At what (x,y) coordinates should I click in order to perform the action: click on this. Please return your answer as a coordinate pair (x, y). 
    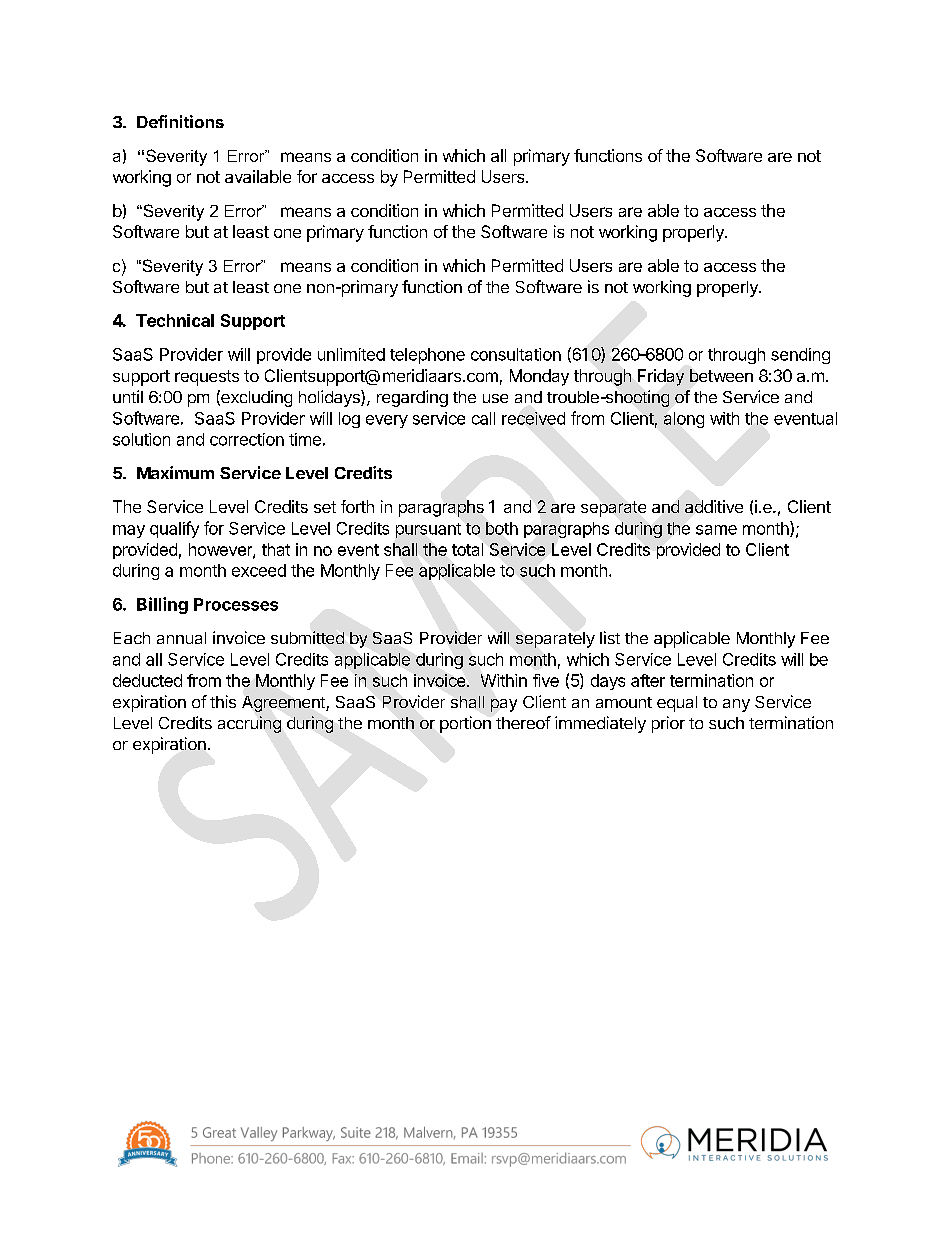
    Looking at the image, I should click on (223, 701).
